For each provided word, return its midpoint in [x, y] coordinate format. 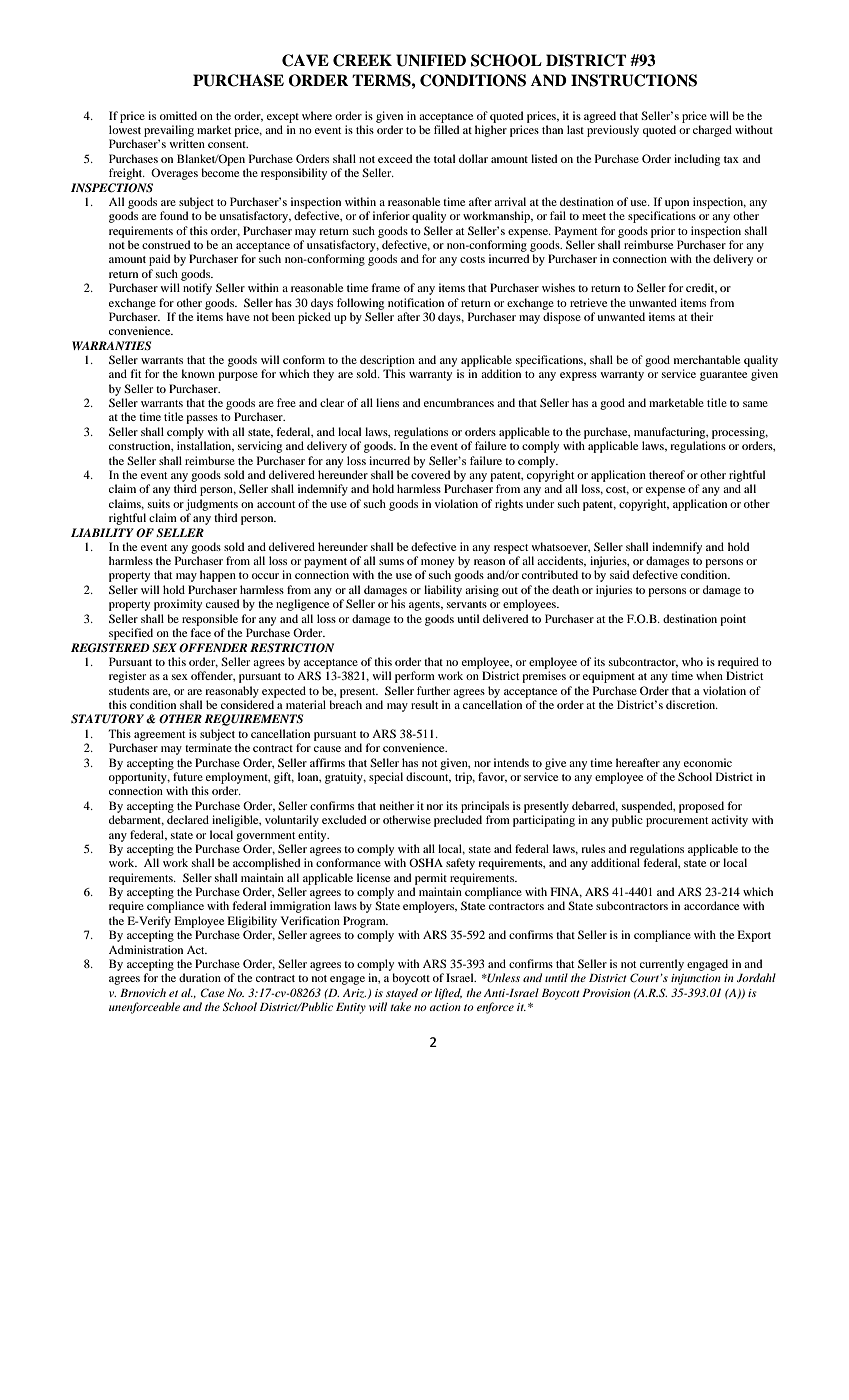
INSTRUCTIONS [634, 80]
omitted [178, 115]
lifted [448, 994]
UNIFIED [431, 60]
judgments [212, 505]
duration [200, 977]
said [619, 574]
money [437, 563]
